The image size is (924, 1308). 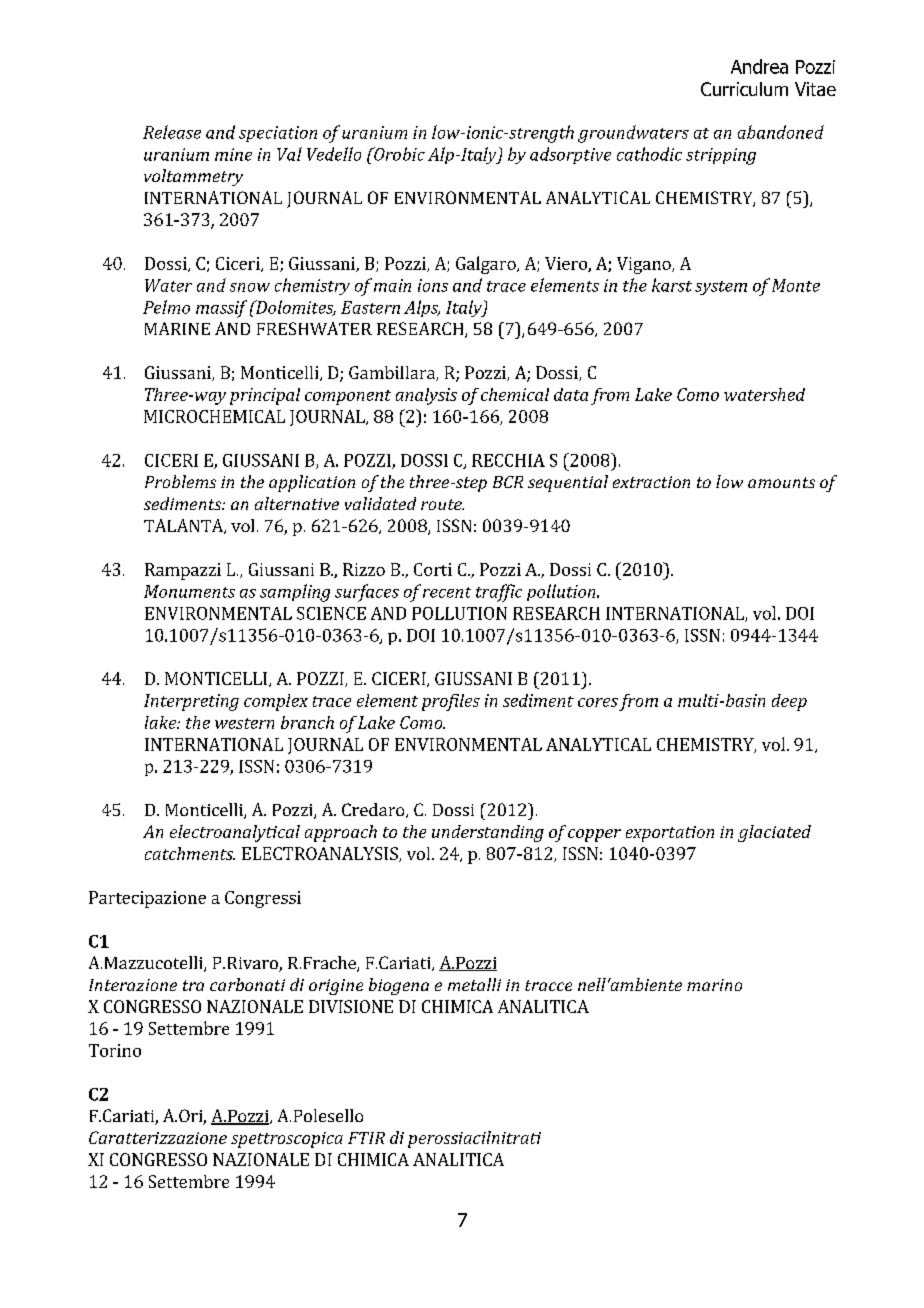 What do you see at coordinates (172, 132) in the page?
I see `Release` at bounding box center [172, 132].
